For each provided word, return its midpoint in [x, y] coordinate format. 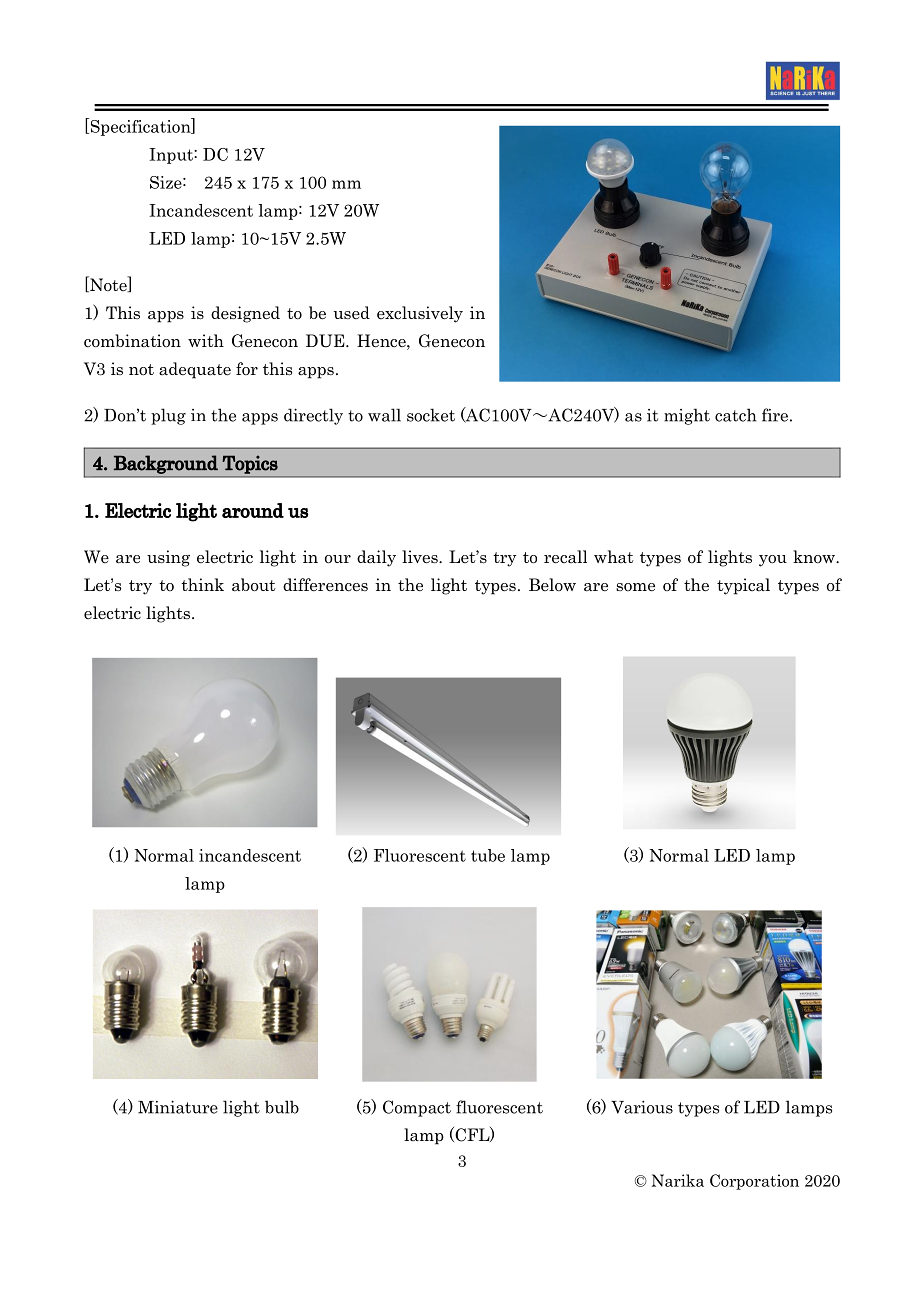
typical [743, 586]
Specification [140, 127]
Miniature [178, 1107]
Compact [417, 1108]
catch [736, 415]
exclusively [420, 314]
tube [488, 855]
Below [552, 585]
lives [421, 557]
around [253, 510]
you [773, 561]
